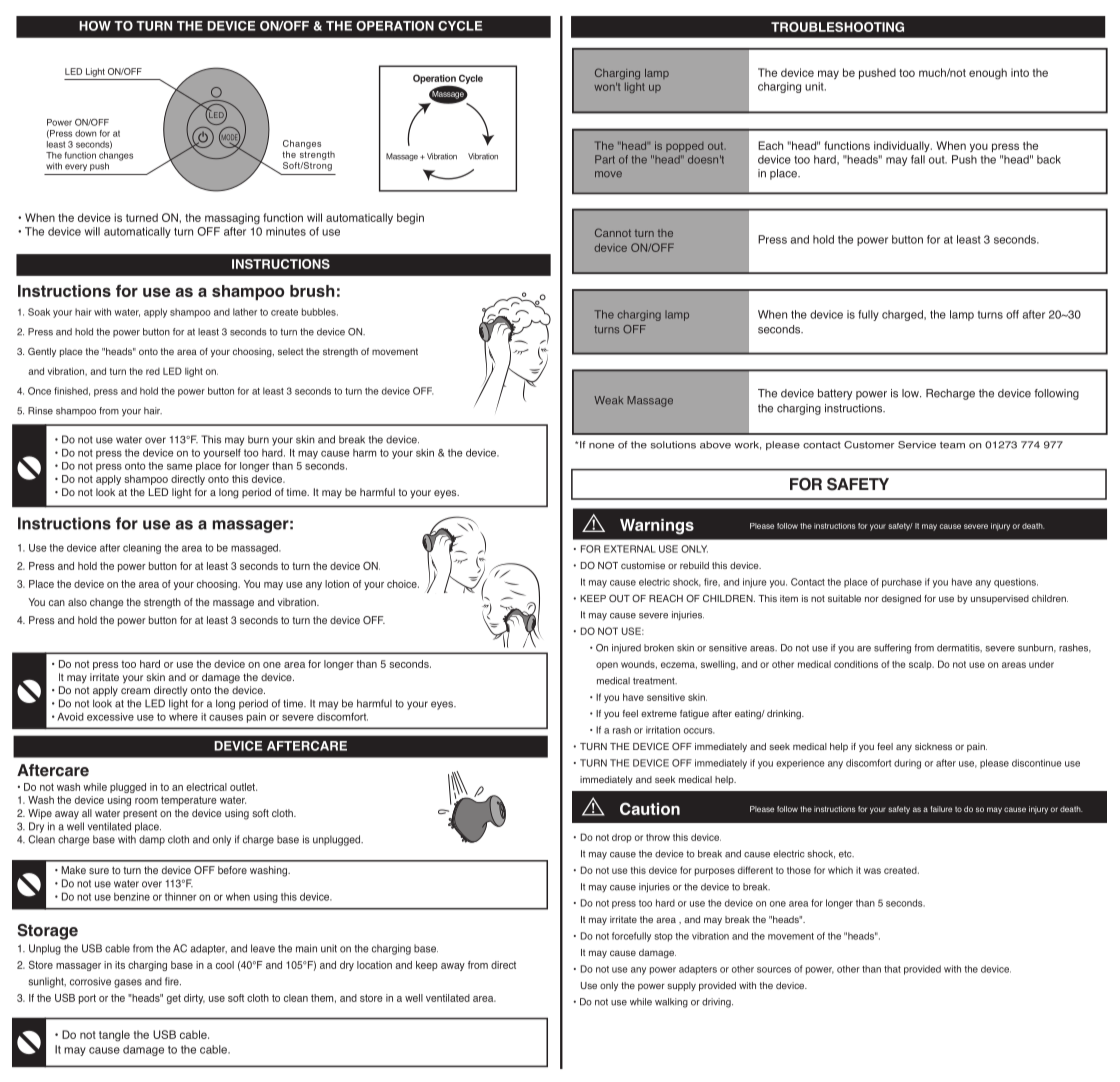  What do you see at coordinates (605, 159) in the screenshot?
I see `Part` at bounding box center [605, 159].
